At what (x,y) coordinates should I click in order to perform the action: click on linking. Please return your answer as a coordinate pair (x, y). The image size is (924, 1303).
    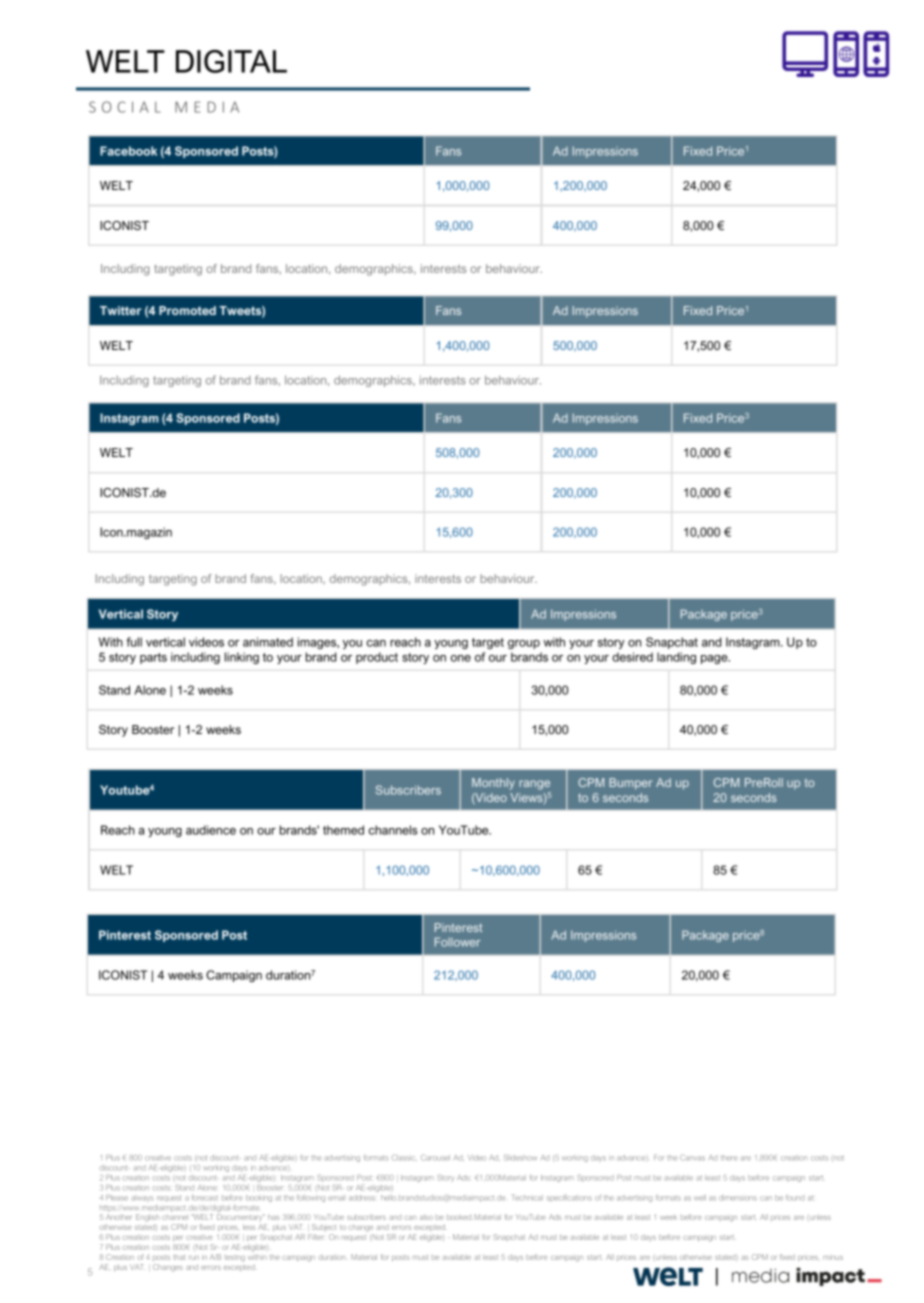
    Looking at the image, I should click on (242, 658).
